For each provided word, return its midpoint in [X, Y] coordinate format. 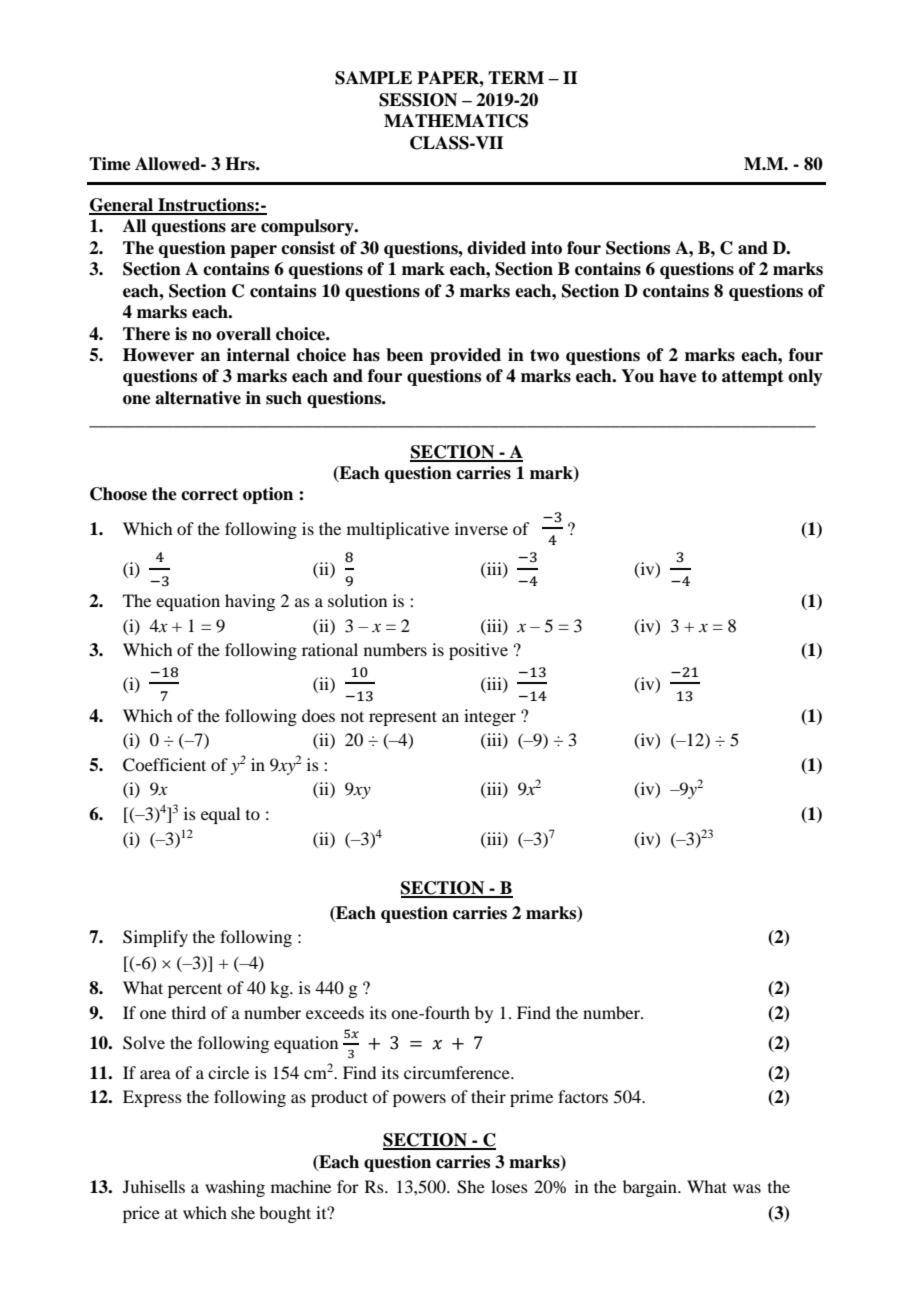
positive [478, 651]
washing [235, 1188]
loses [509, 1186]
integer [490, 717]
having [250, 602]
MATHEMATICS [456, 121]
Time [110, 164]
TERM [516, 77]
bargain [651, 1188]
